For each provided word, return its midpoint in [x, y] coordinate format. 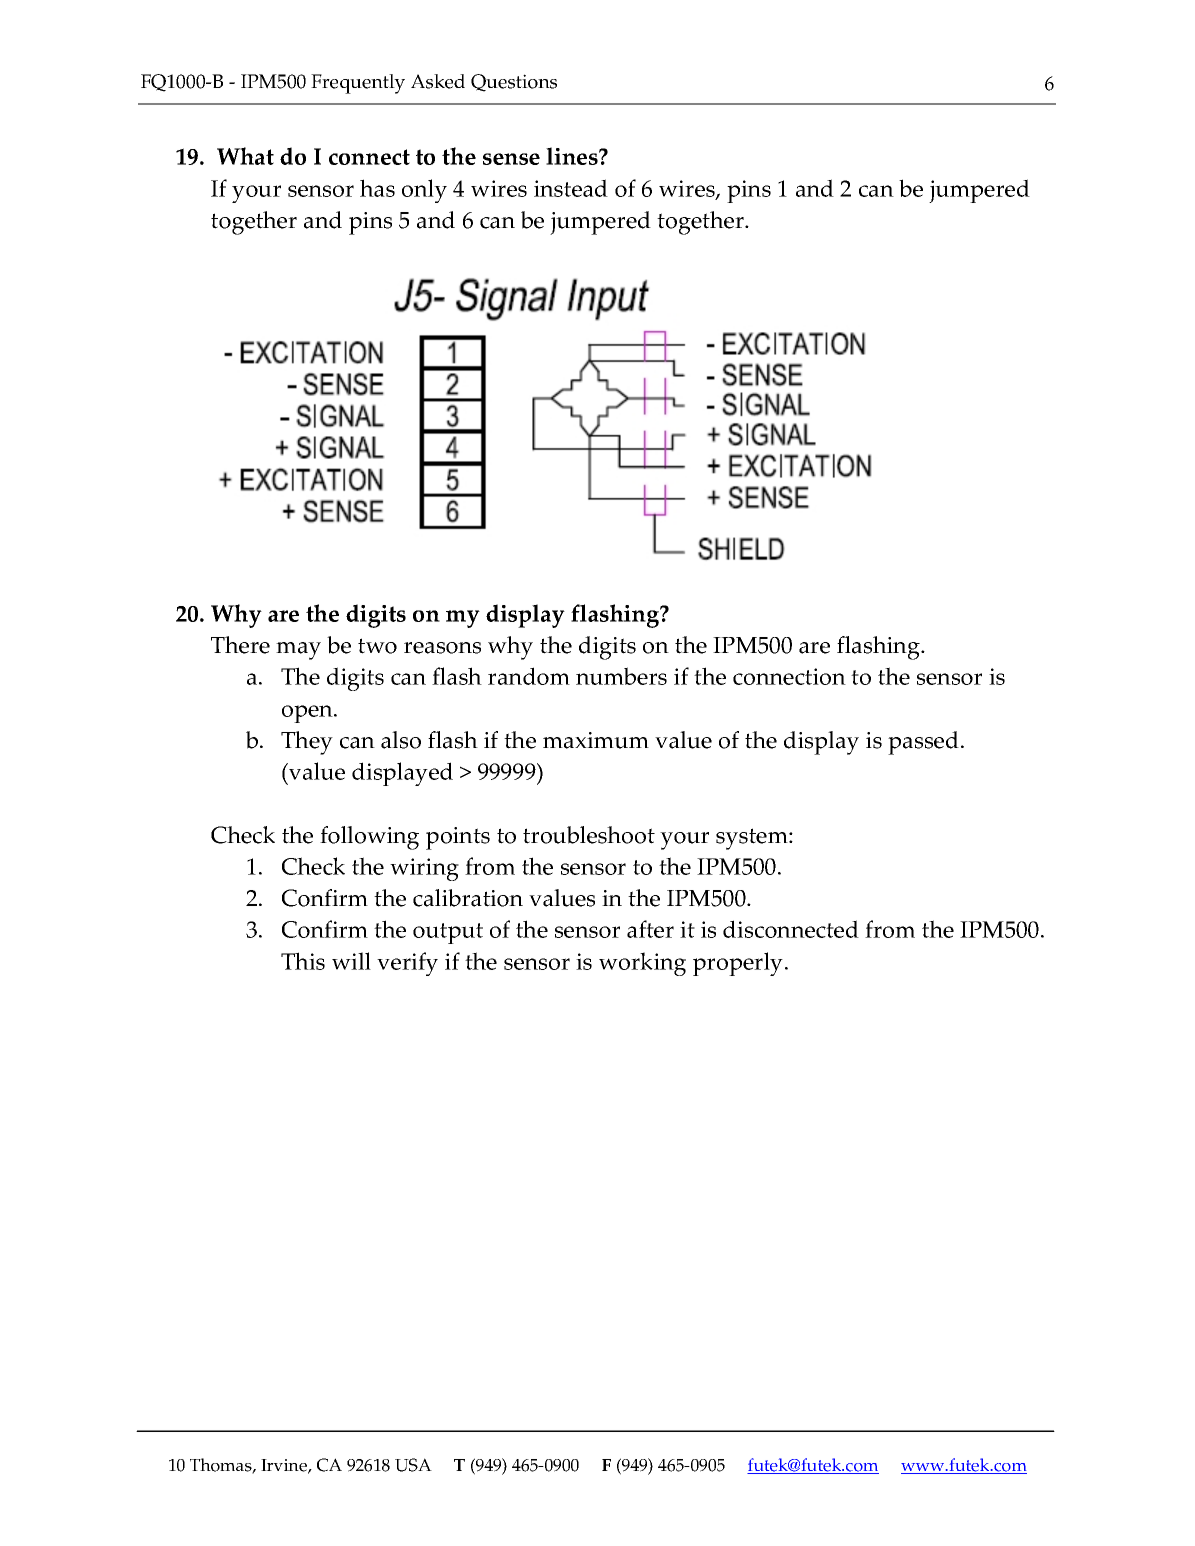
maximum [596, 740]
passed [923, 743]
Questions [514, 83]
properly [738, 964]
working [642, 964]
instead [571, 188]
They [307, 743]
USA [413, 1465]
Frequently [358, 84]
